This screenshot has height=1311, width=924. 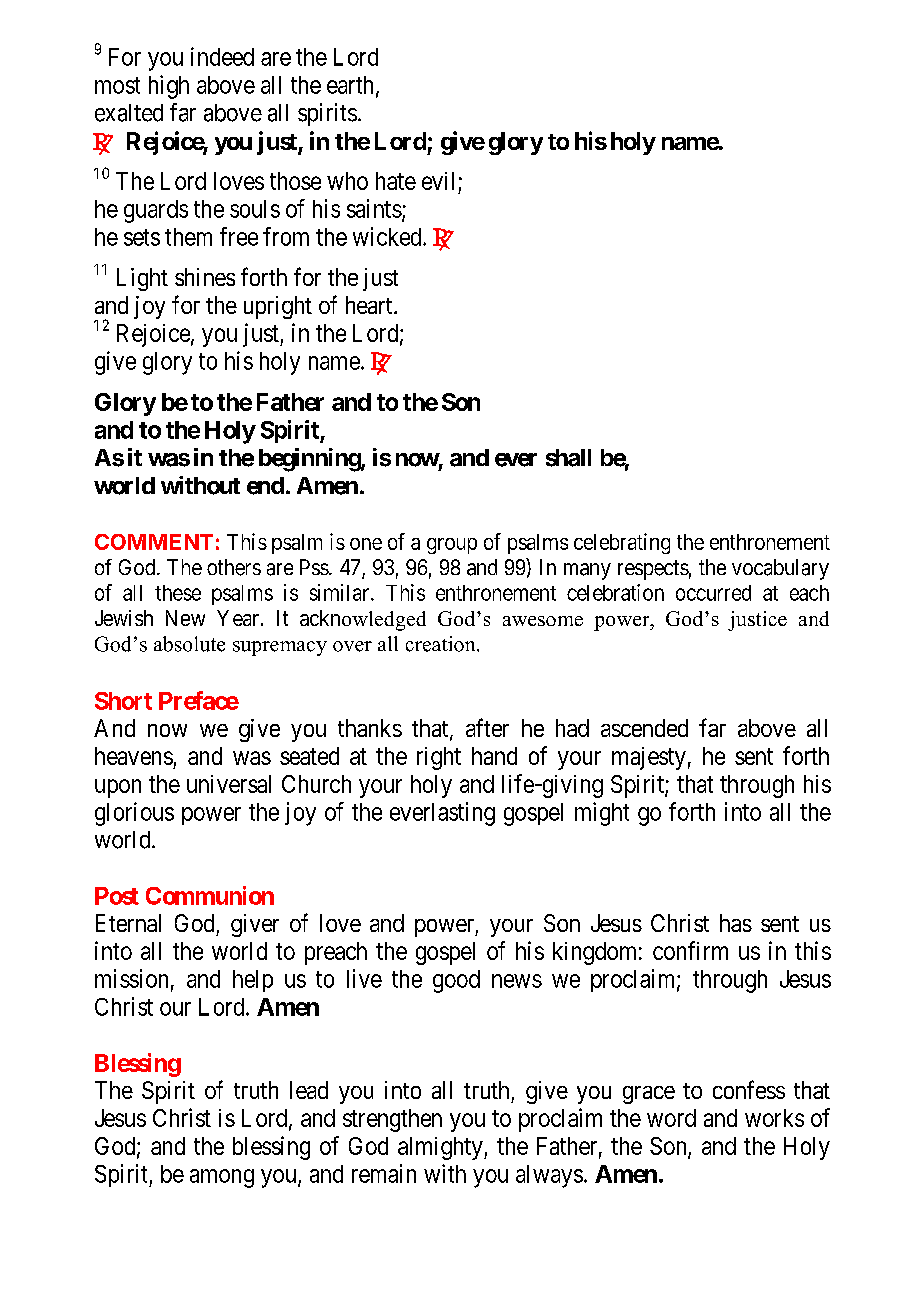 What do you see at coordinates (438, 181) in the screenshot?
I see `evil` at bounding box center [438, 181].
